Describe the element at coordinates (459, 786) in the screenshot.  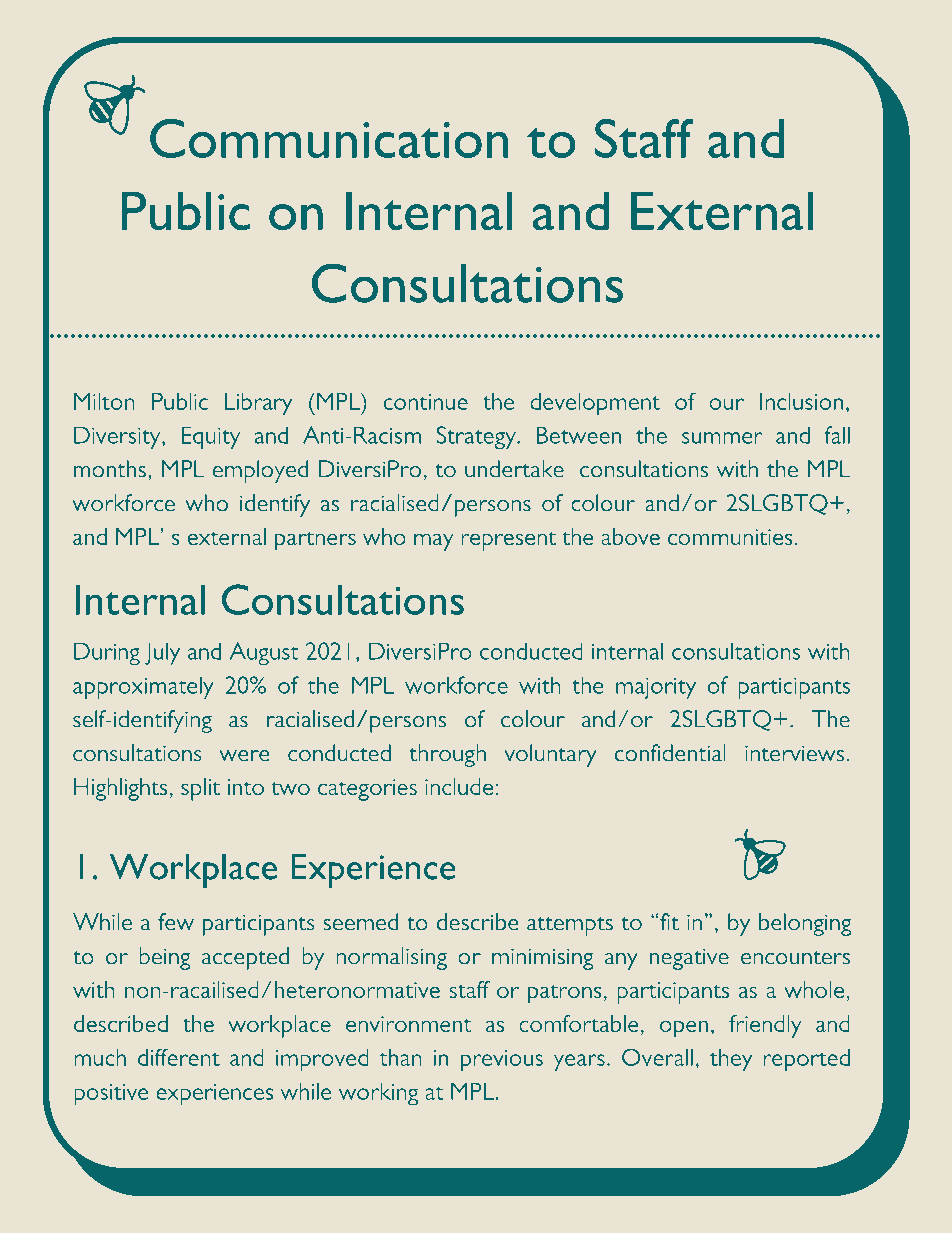
I see `include` at that location.
